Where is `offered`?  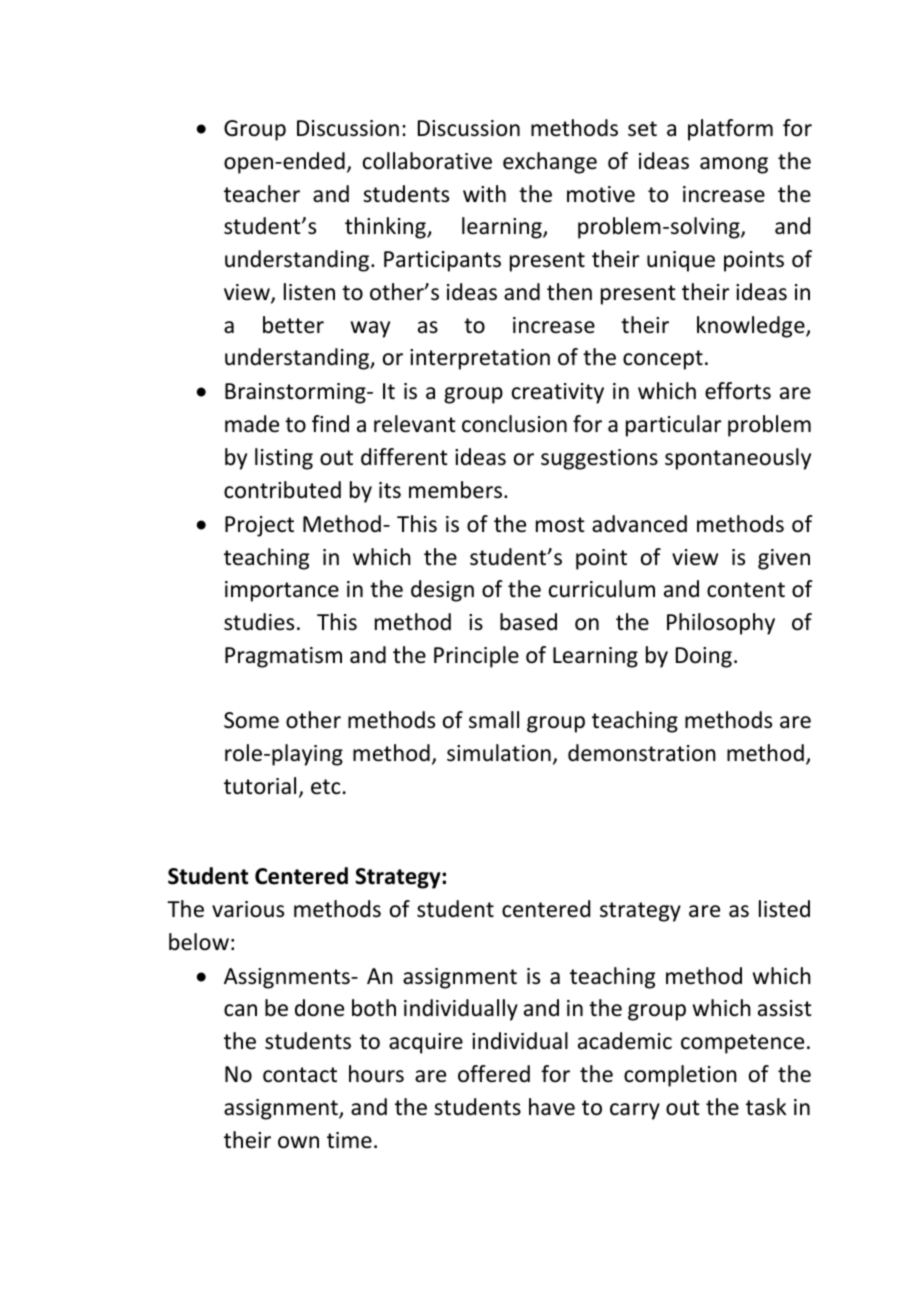 offered is located at coordinates (494, 1074).
